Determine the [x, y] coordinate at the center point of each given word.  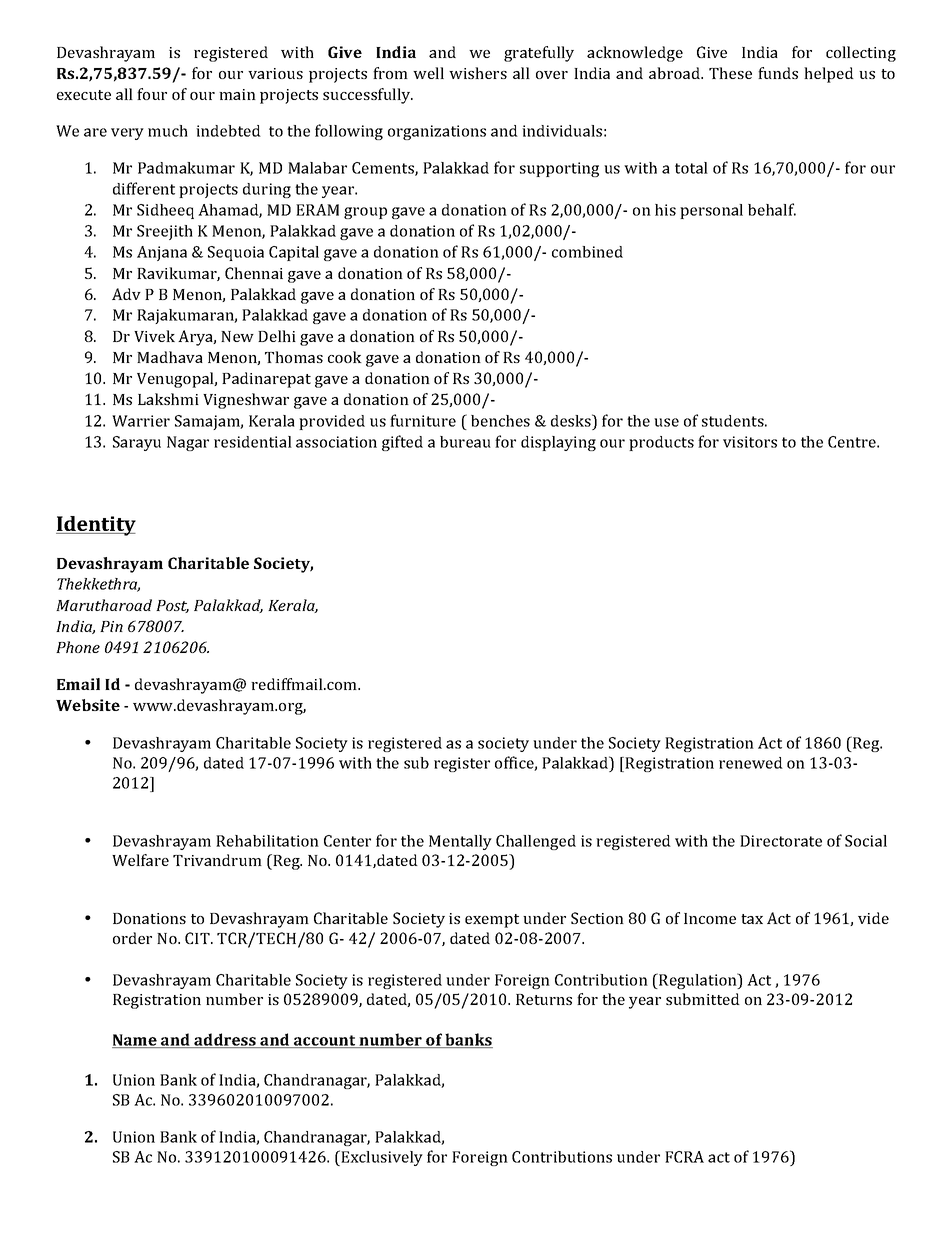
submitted [703, 999]
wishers [478, 73]
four [152, 94]
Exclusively [381, 1158]
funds [778, 73]
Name [135, 1041]
